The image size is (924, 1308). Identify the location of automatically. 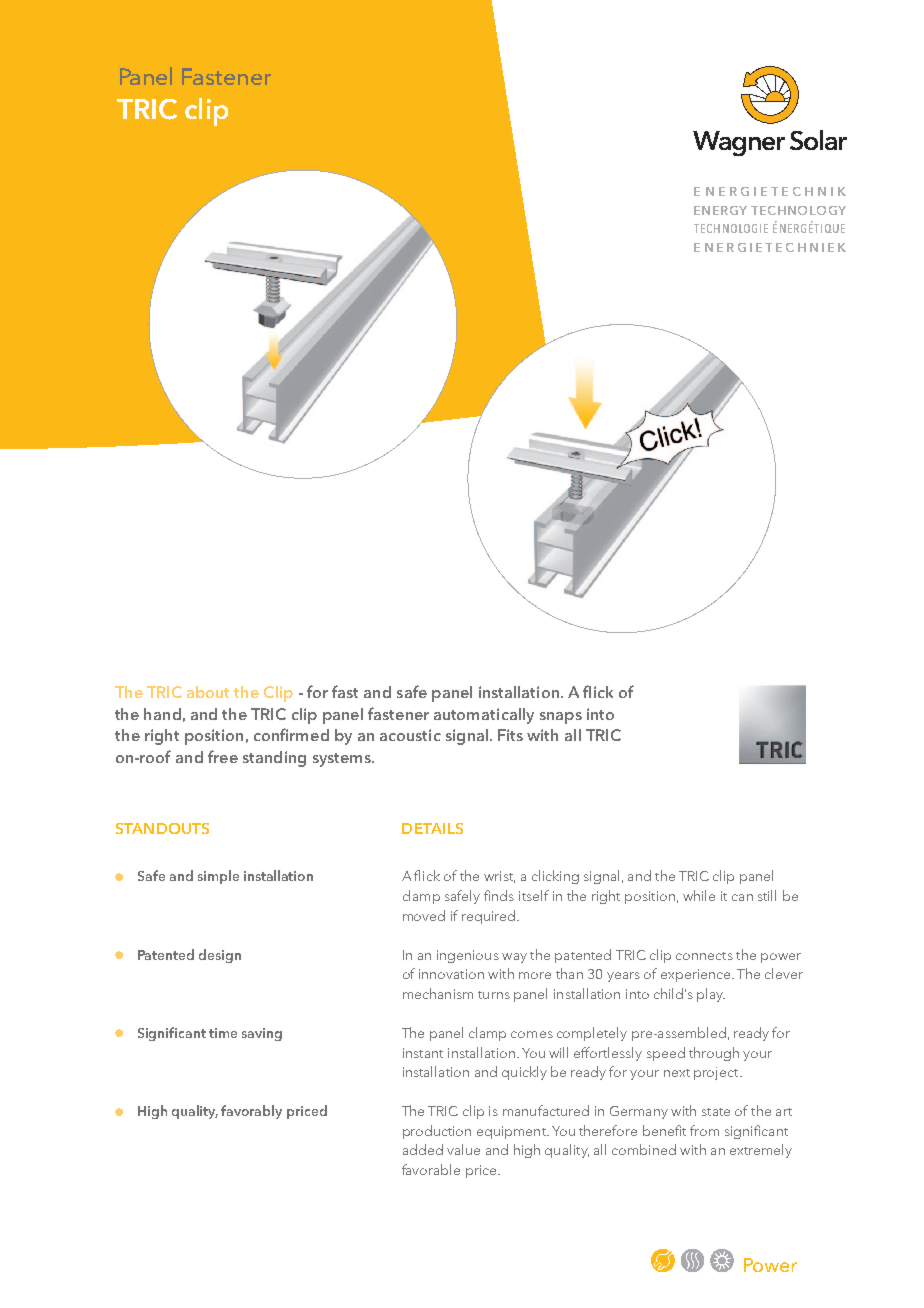
(484, 716).
